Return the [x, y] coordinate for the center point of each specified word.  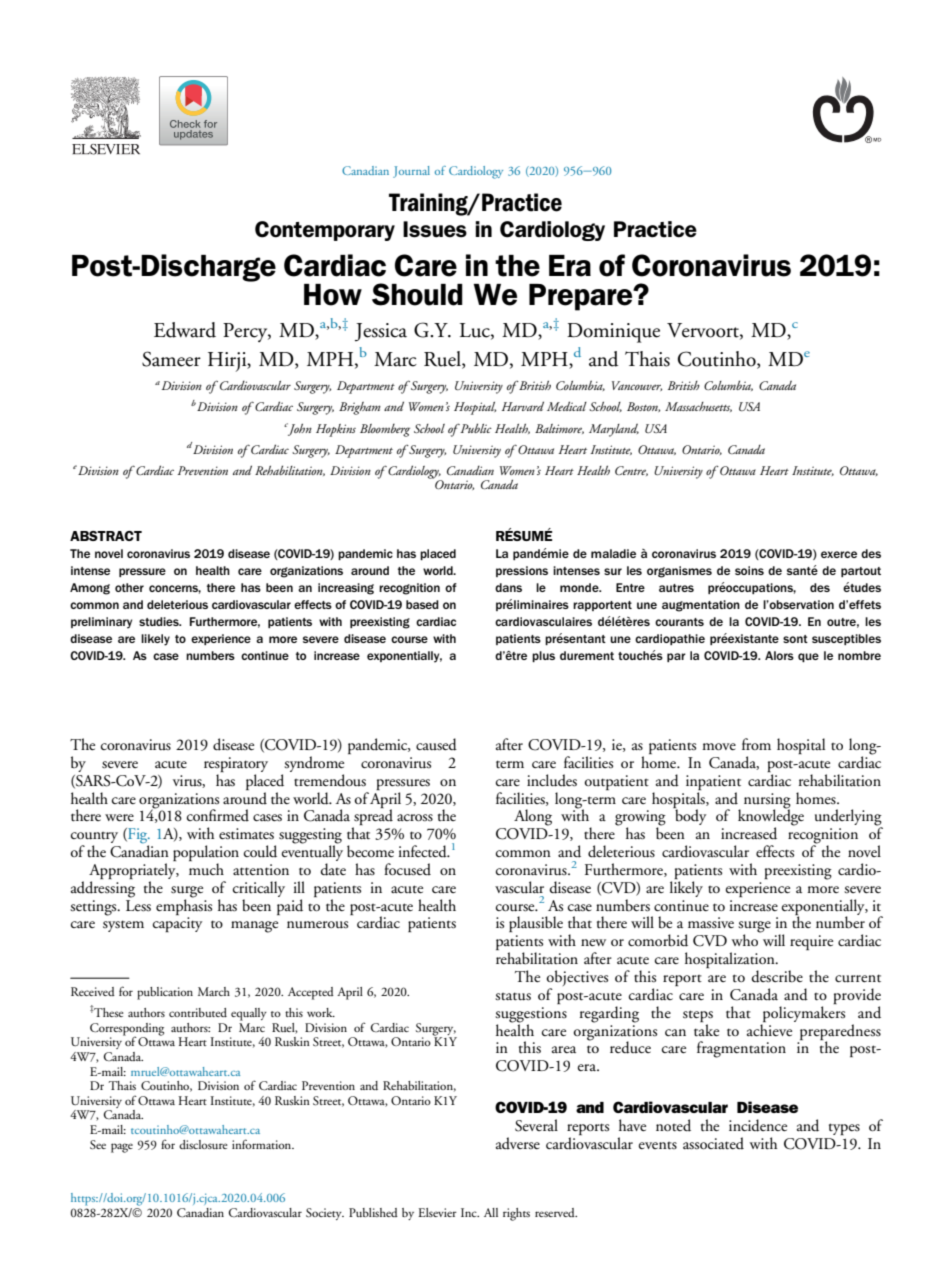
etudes [862, 587]
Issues [435, 229]
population [206, 854]
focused [407, 869]
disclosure [203, 1144]
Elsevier [437, 1212]
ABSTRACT [106, 536]
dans [508, 587]
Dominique [613, 333]
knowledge [771, 817]
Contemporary [325, 231]
